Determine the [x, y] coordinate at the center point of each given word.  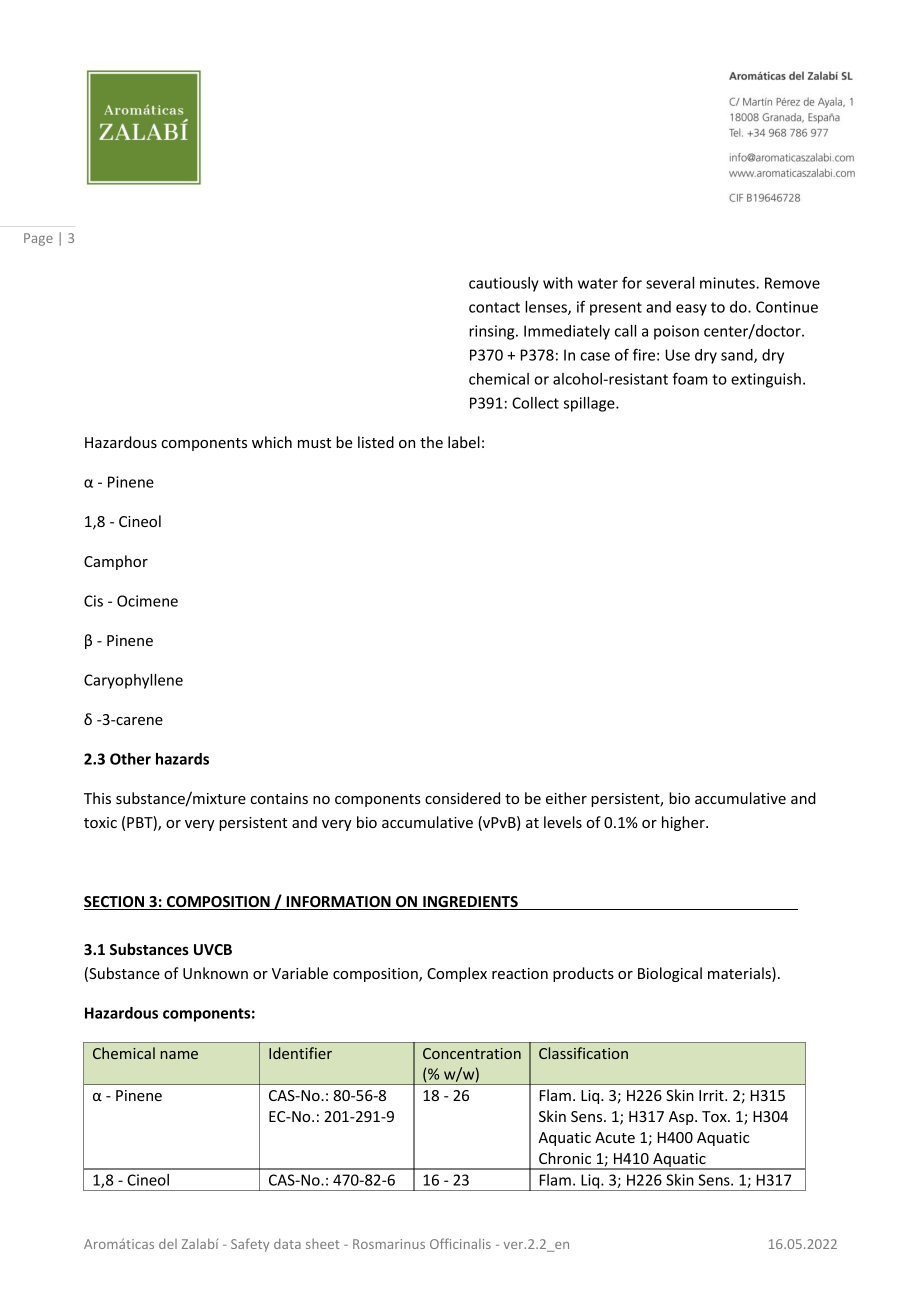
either [566, 798]
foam [690, 378]
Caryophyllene [133, 681]
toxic [100, 822]
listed [376, 442]
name [179, 1055]
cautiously [504, 284]
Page [38, 239]
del [168, 1243]
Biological [670, 974]
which [272, 442]
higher [684, 823]
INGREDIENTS [470, 903]
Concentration [472, 1053]
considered [462, 798]
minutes [728, 283]
